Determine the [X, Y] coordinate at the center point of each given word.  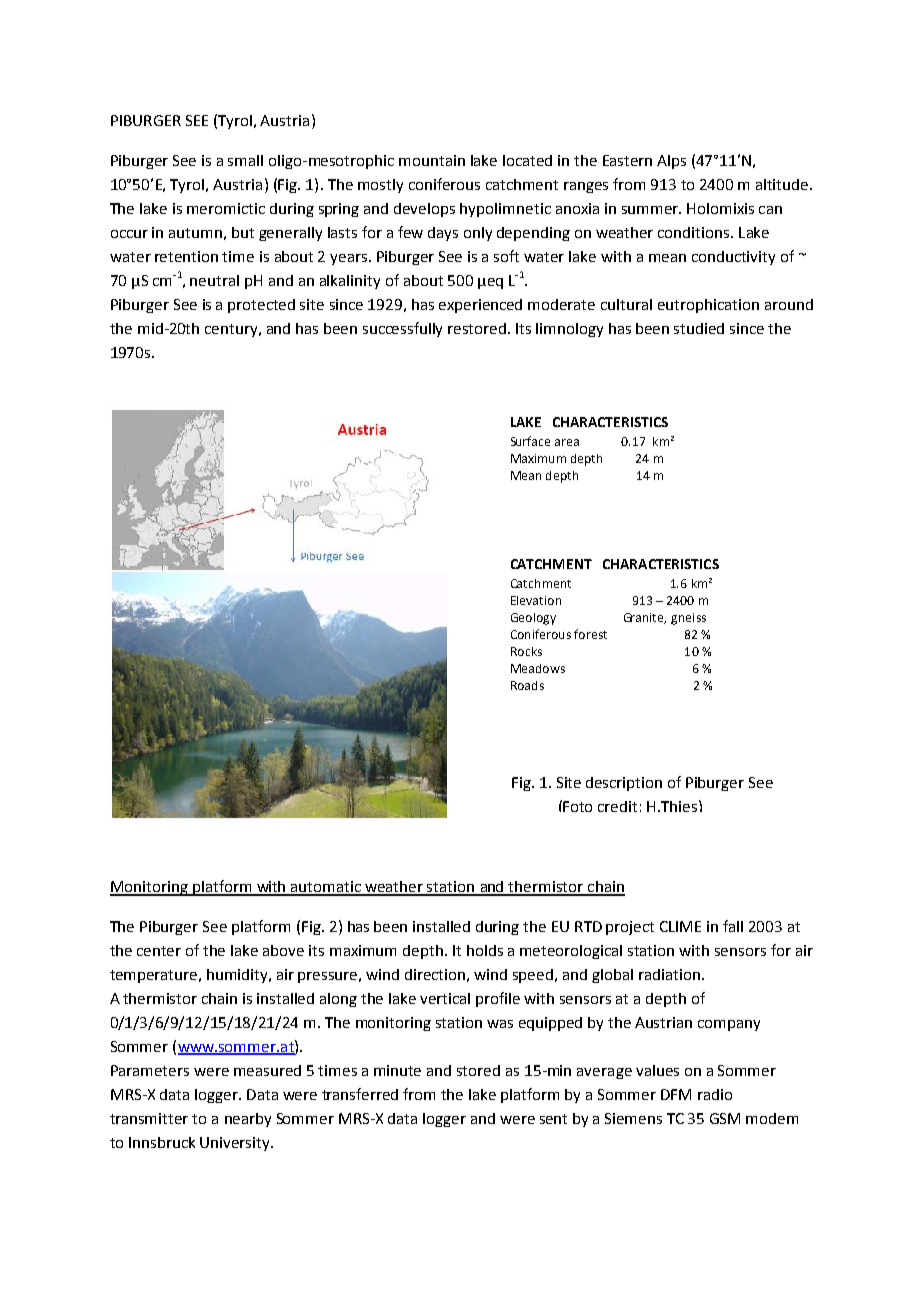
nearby [248, 1120]
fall [733, 926]
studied [699, 328]
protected [261, 306]
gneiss [688, 619]
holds [485, 950]
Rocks [526, 651]
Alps [671, 162]
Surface [530, 441]
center [159, 951]
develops [424, 210]
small [245, 160]
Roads [527, 685]
